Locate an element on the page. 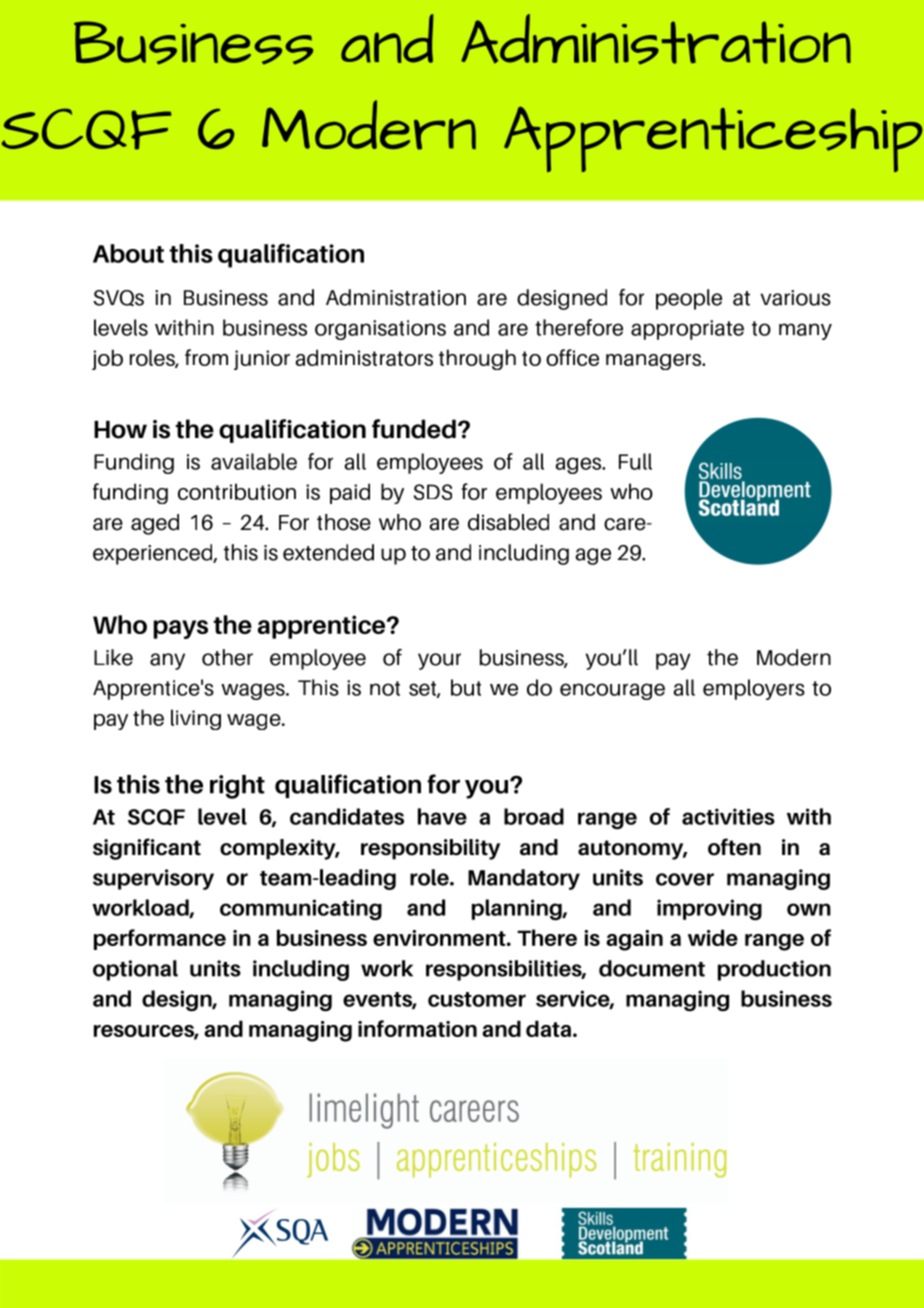 Image resolution: width=924 pixels, height=1308 pixels. your is located at coordinates (439, 661).
